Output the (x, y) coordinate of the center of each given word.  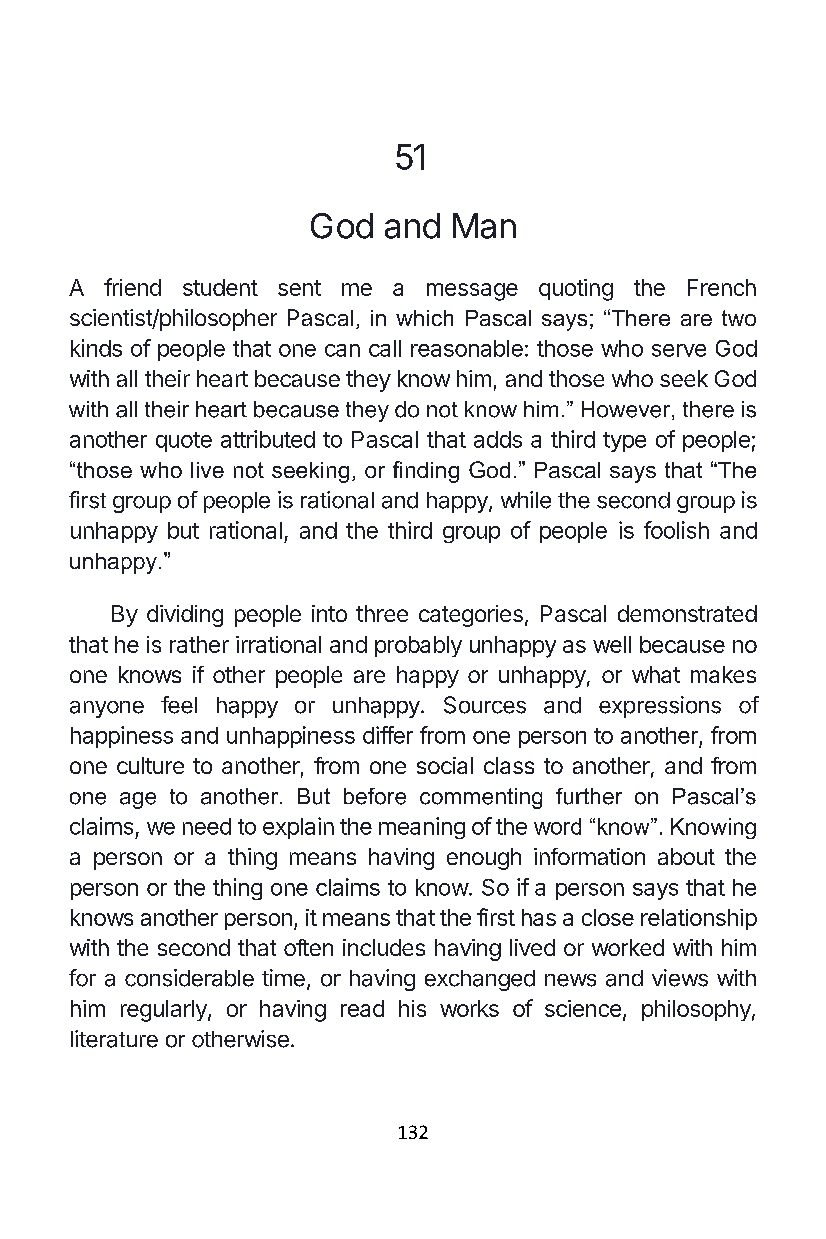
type (624, 442)
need (207, 826)
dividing (185, 616)
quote (184, 442)
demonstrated (687, 613)
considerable (189, 978)
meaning (422, 828)
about (686, 856)
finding (426, 472)
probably (418, 646)
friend (132, 287)
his (412, 1008)
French (722, 287)
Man (484, 226)
